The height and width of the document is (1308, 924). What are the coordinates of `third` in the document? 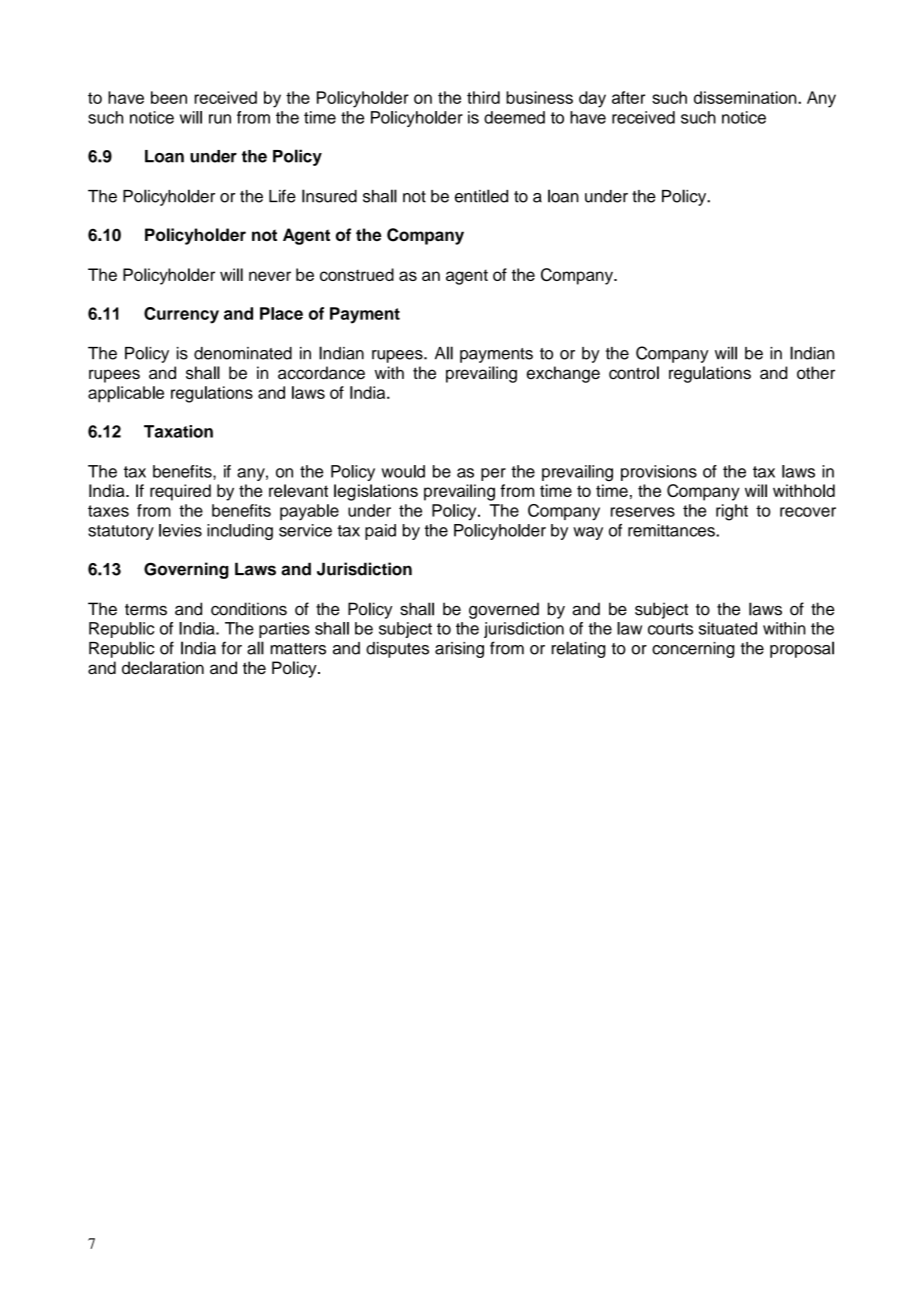 It's located at (483, 97).
